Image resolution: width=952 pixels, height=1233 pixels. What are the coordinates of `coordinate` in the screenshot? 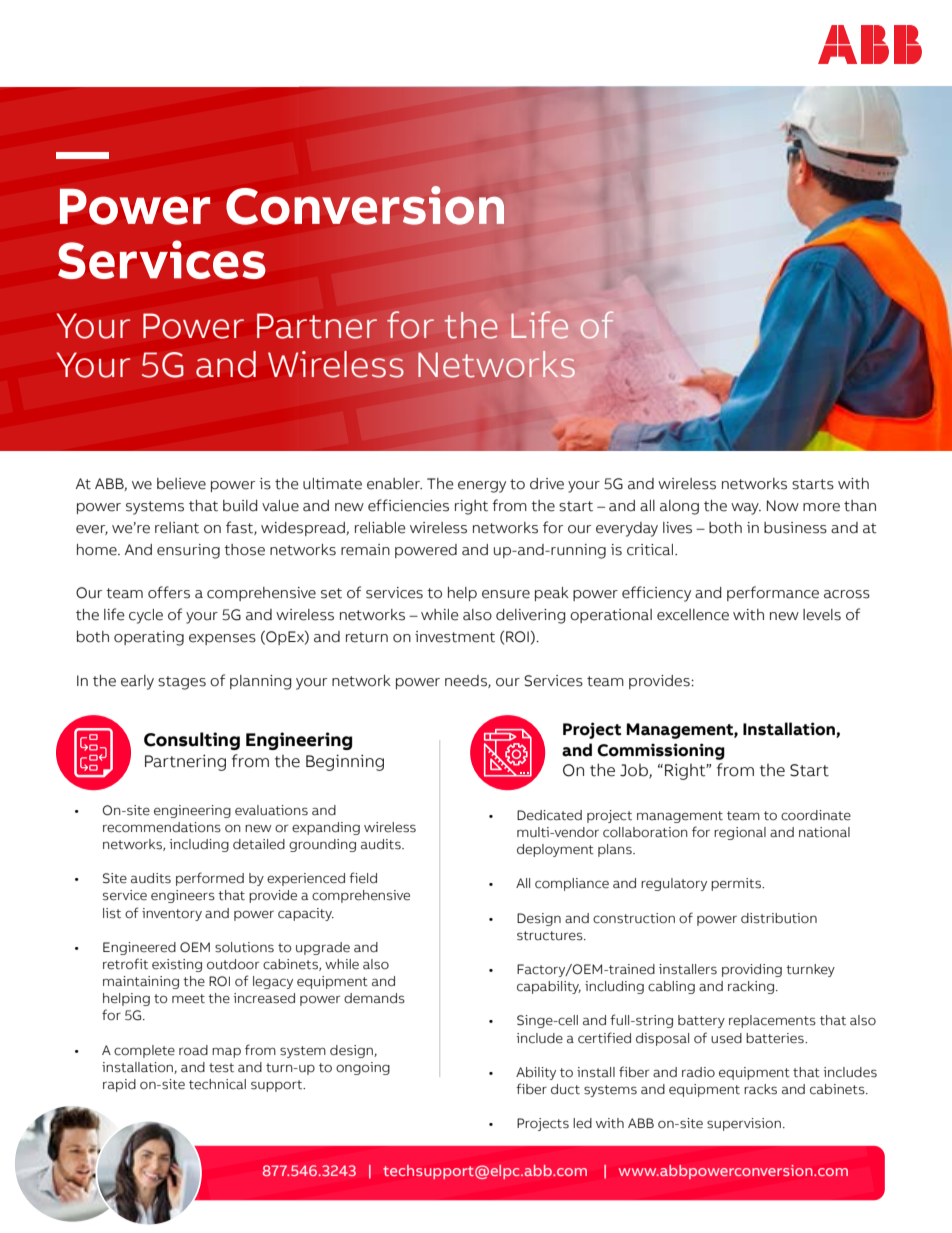 It's located at (816, 815).
